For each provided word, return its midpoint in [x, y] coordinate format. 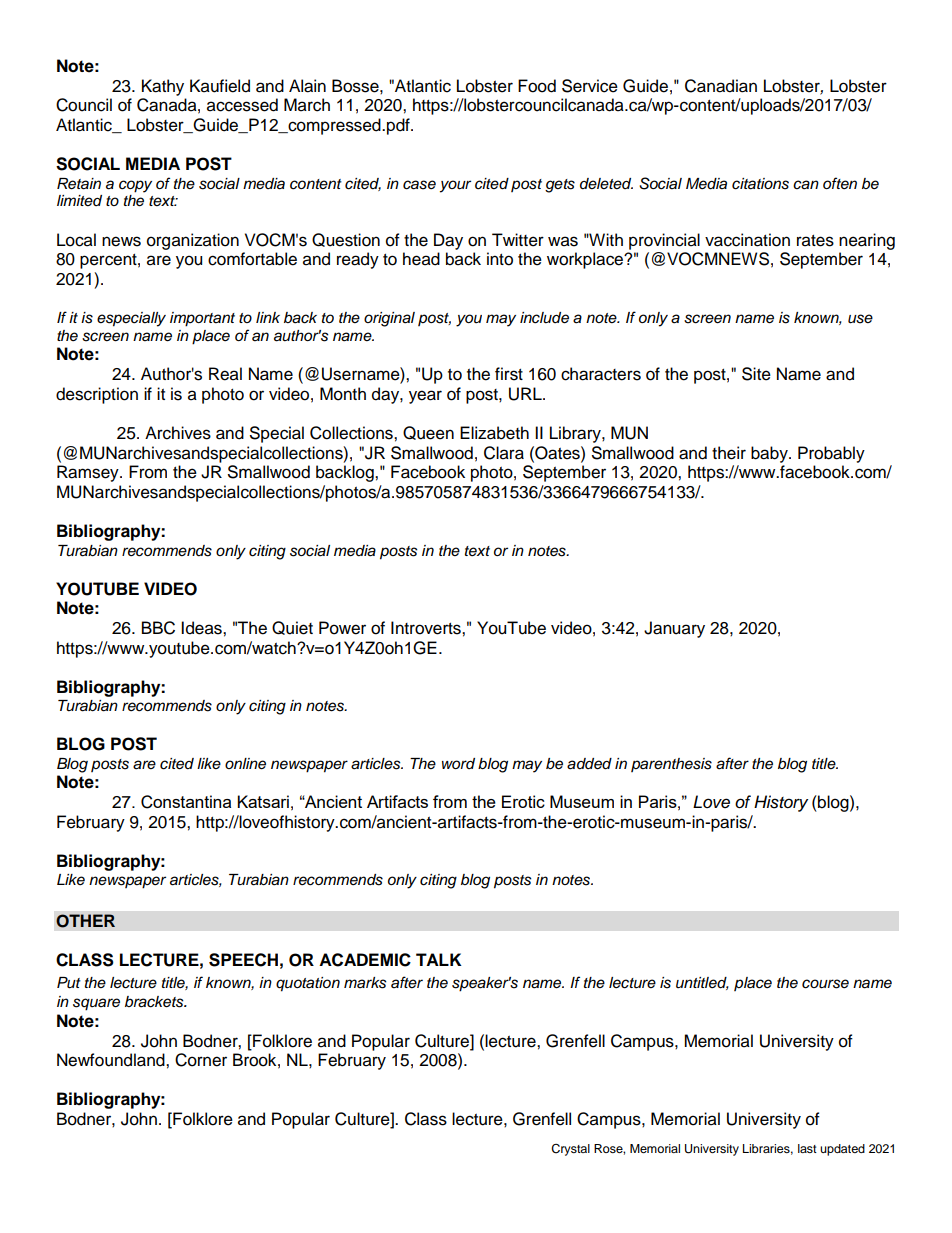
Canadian [721, 86]
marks [365, 983]
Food [537, 86]
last [807, 1148]
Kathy [163, 87]
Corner [201, 1060]
